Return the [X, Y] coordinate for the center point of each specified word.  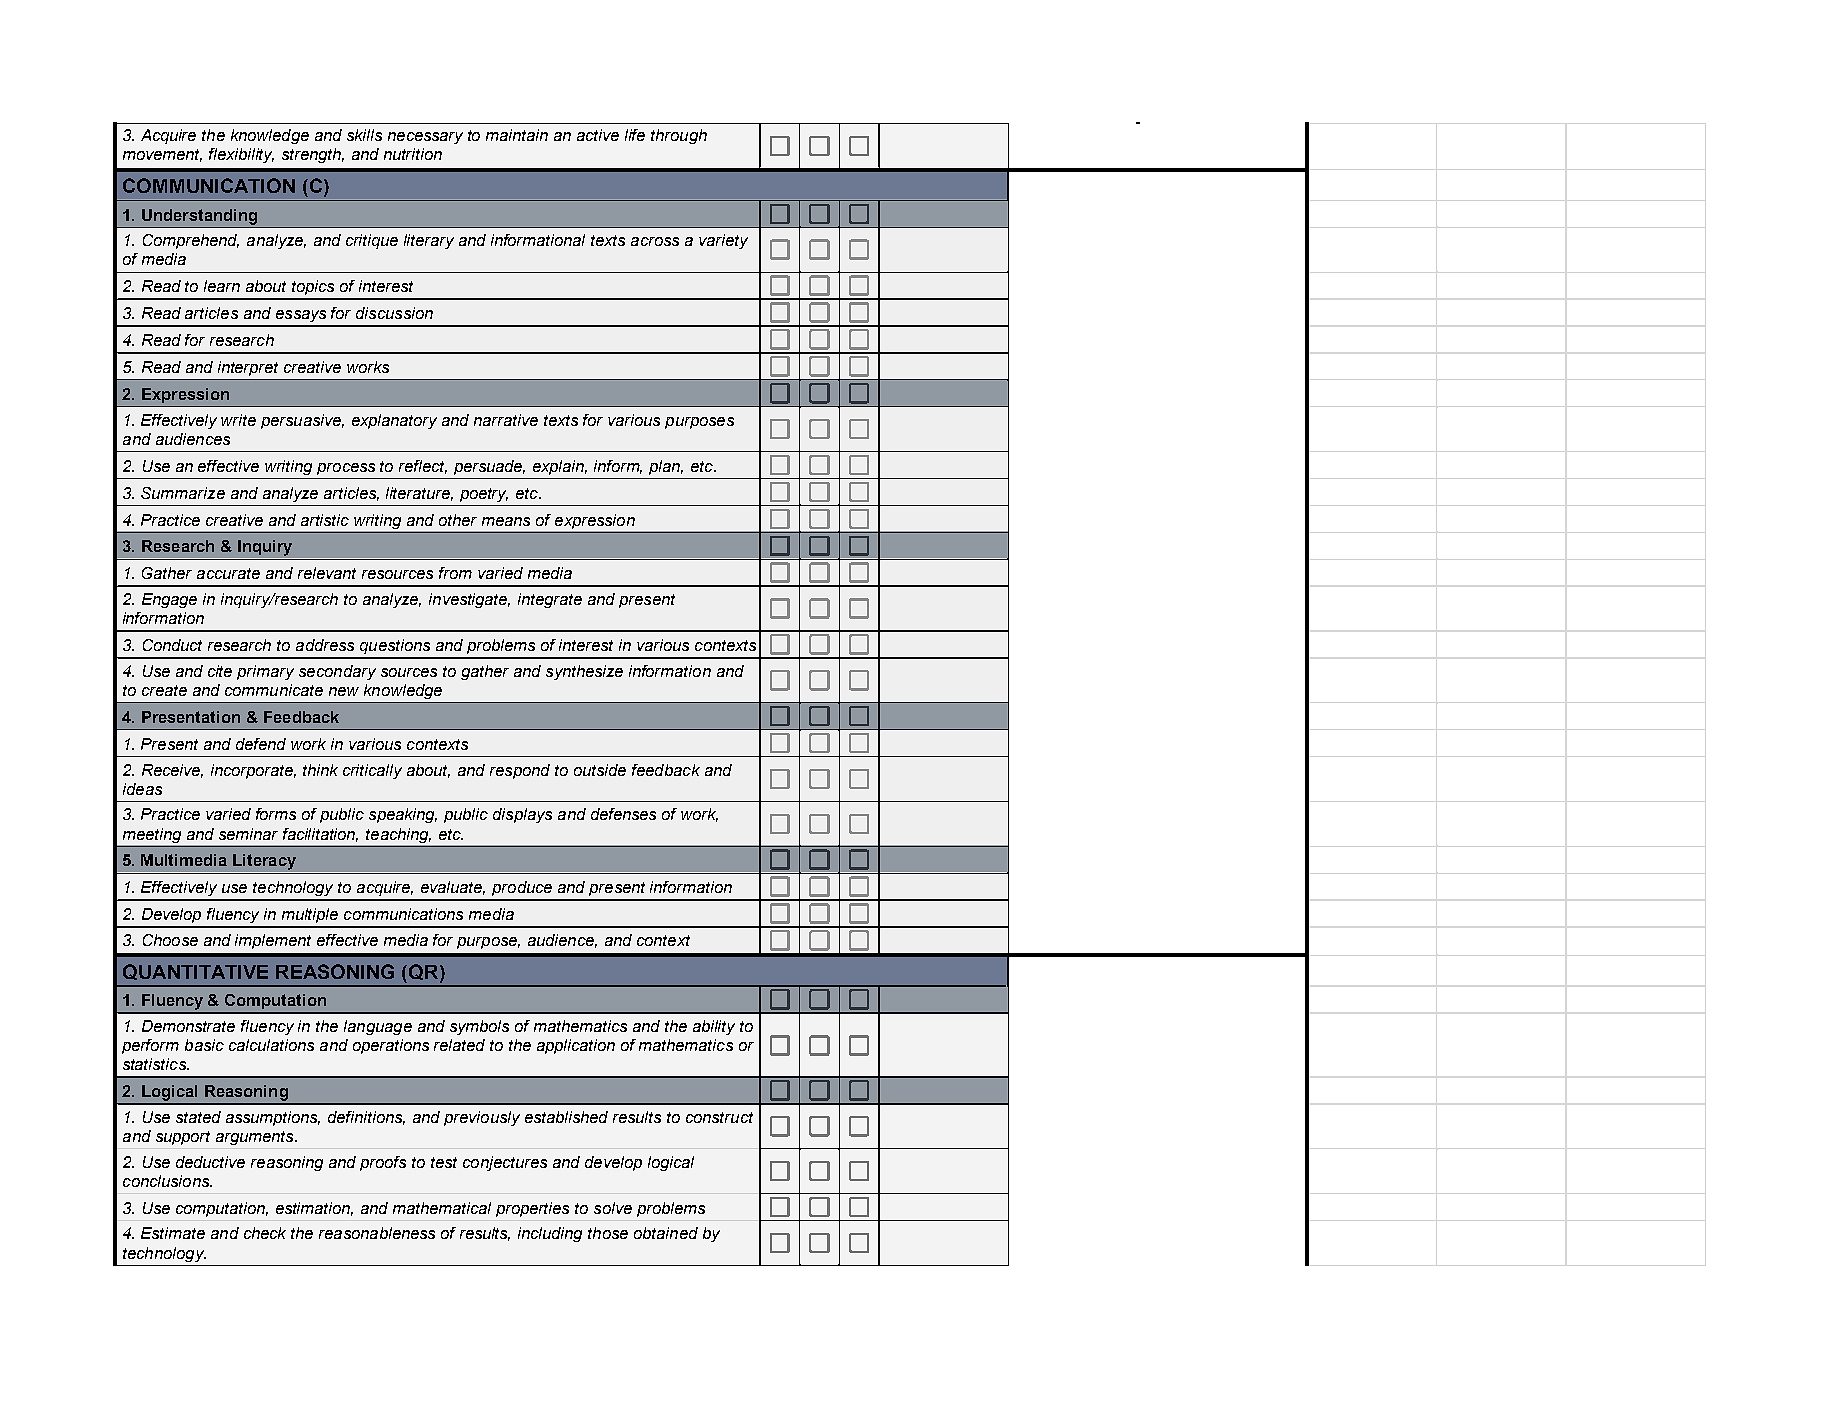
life [635, 135]
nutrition [413, 154]
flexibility [241, 155]
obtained [666, 1233]
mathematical [442, 1208]
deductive [210, 1162]
